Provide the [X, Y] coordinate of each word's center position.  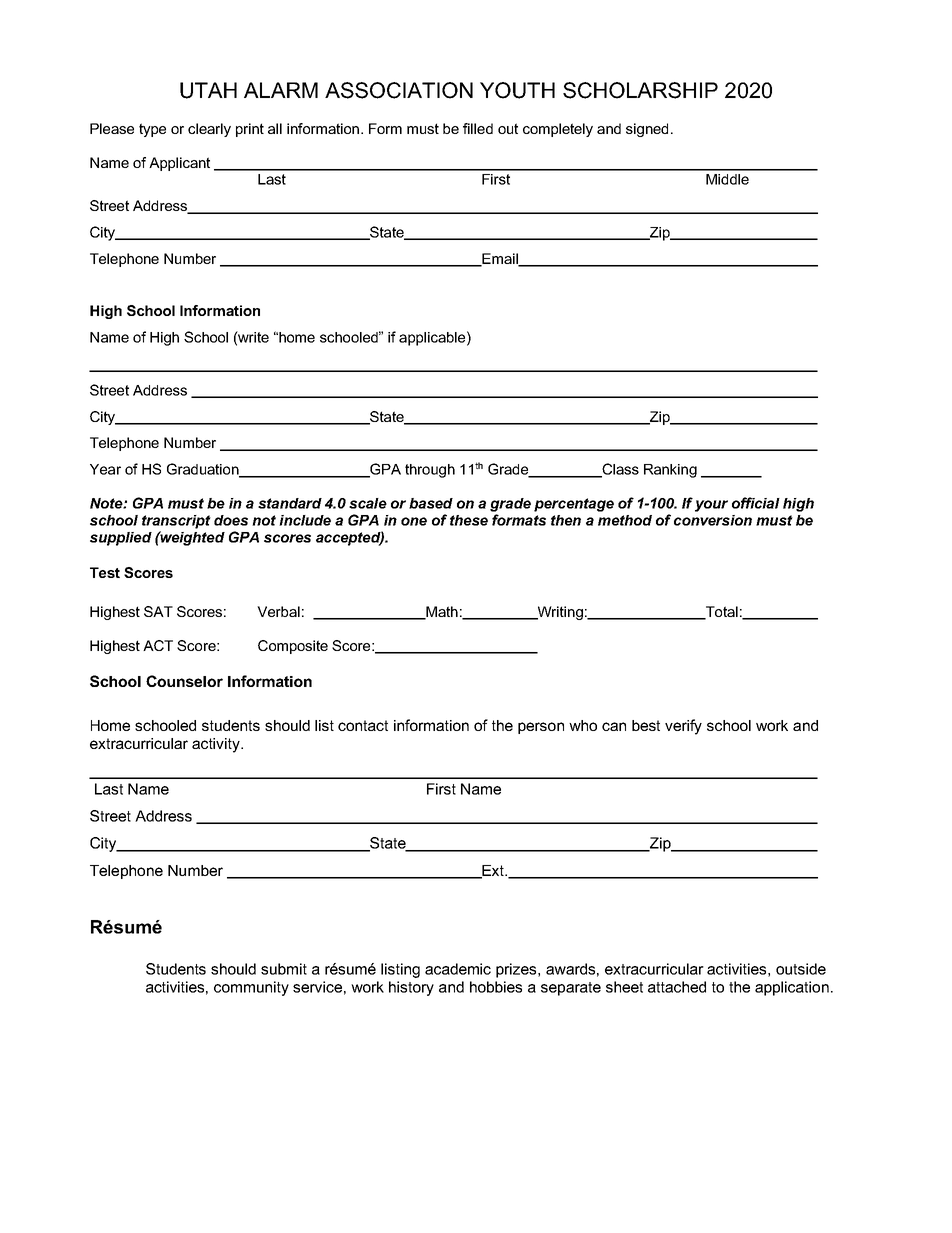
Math [441, 613]
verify [683, 727]
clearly [209, 130]
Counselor [184, 681]
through [430, 471]
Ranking [670, 471]
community [251, 988]
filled [478, 128]
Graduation [204, 470]
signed [647, 130]
